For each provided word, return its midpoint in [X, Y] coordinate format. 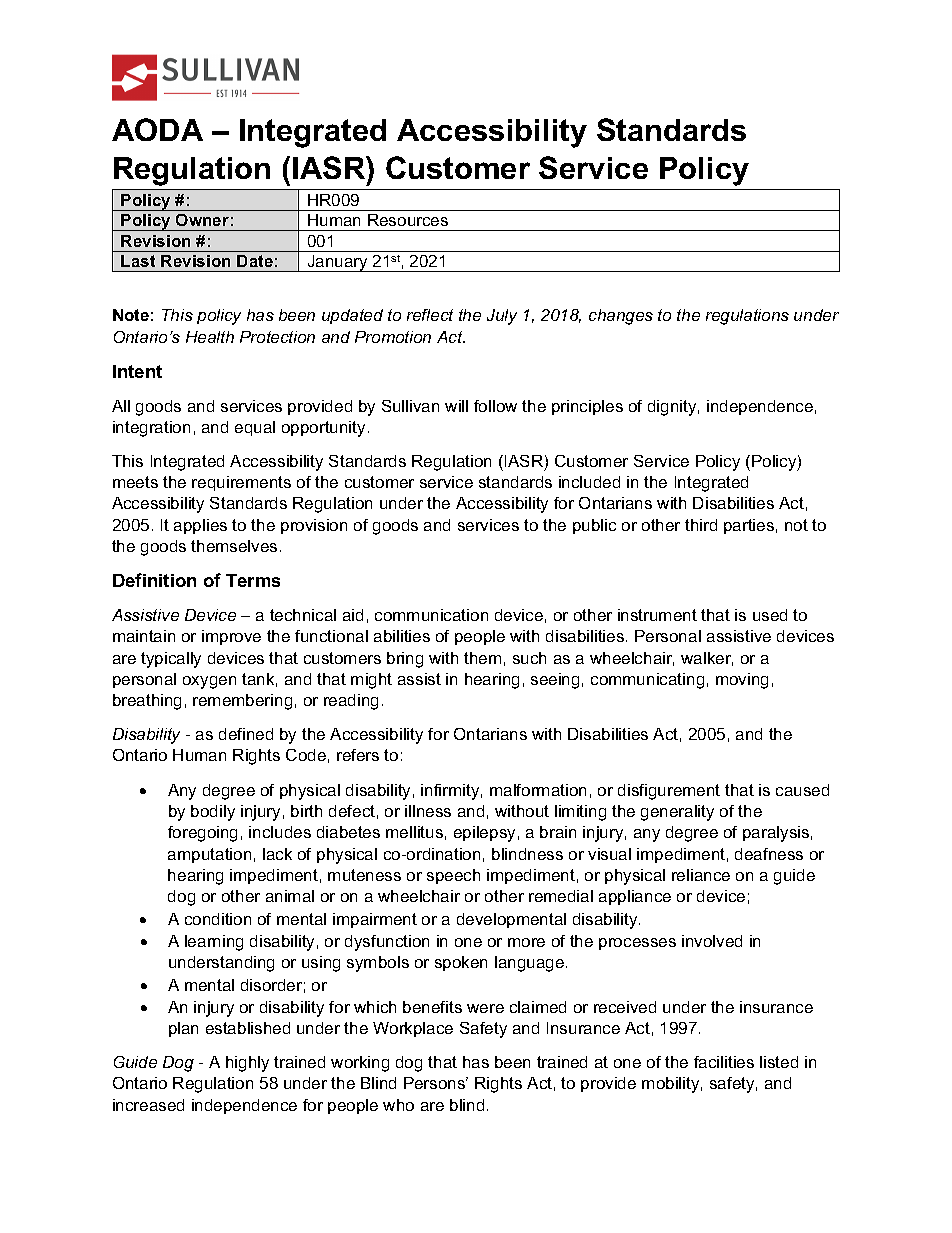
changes [621, 317]
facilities [724, 1062]
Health [210, 337]
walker [707, 659]
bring [405, 660]
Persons [436, 1083]
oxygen [209, 682]
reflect [430, 315]
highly [247, 1064]
